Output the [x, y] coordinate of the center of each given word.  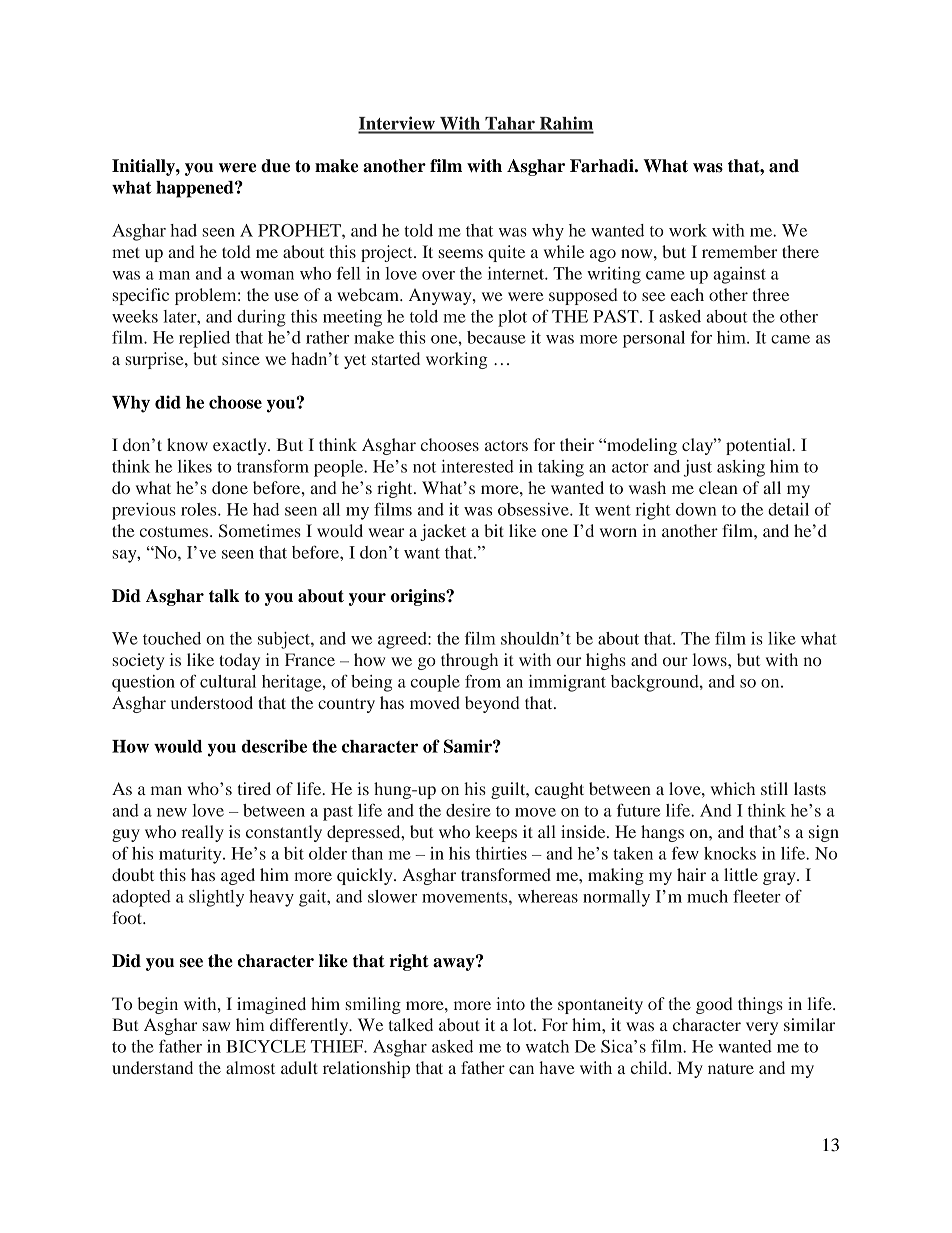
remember [739, 251]
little [741, 874]
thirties [501, 853]
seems [461, 253]
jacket [443, 532]
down [696, 509]
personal [654, 339]
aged [238, 876]
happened [196, 189]
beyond [492, 704]
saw [216, 1026]
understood [212, 702]
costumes [175, 531]
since [241, 358]
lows [711, 659]
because [496, 337]
